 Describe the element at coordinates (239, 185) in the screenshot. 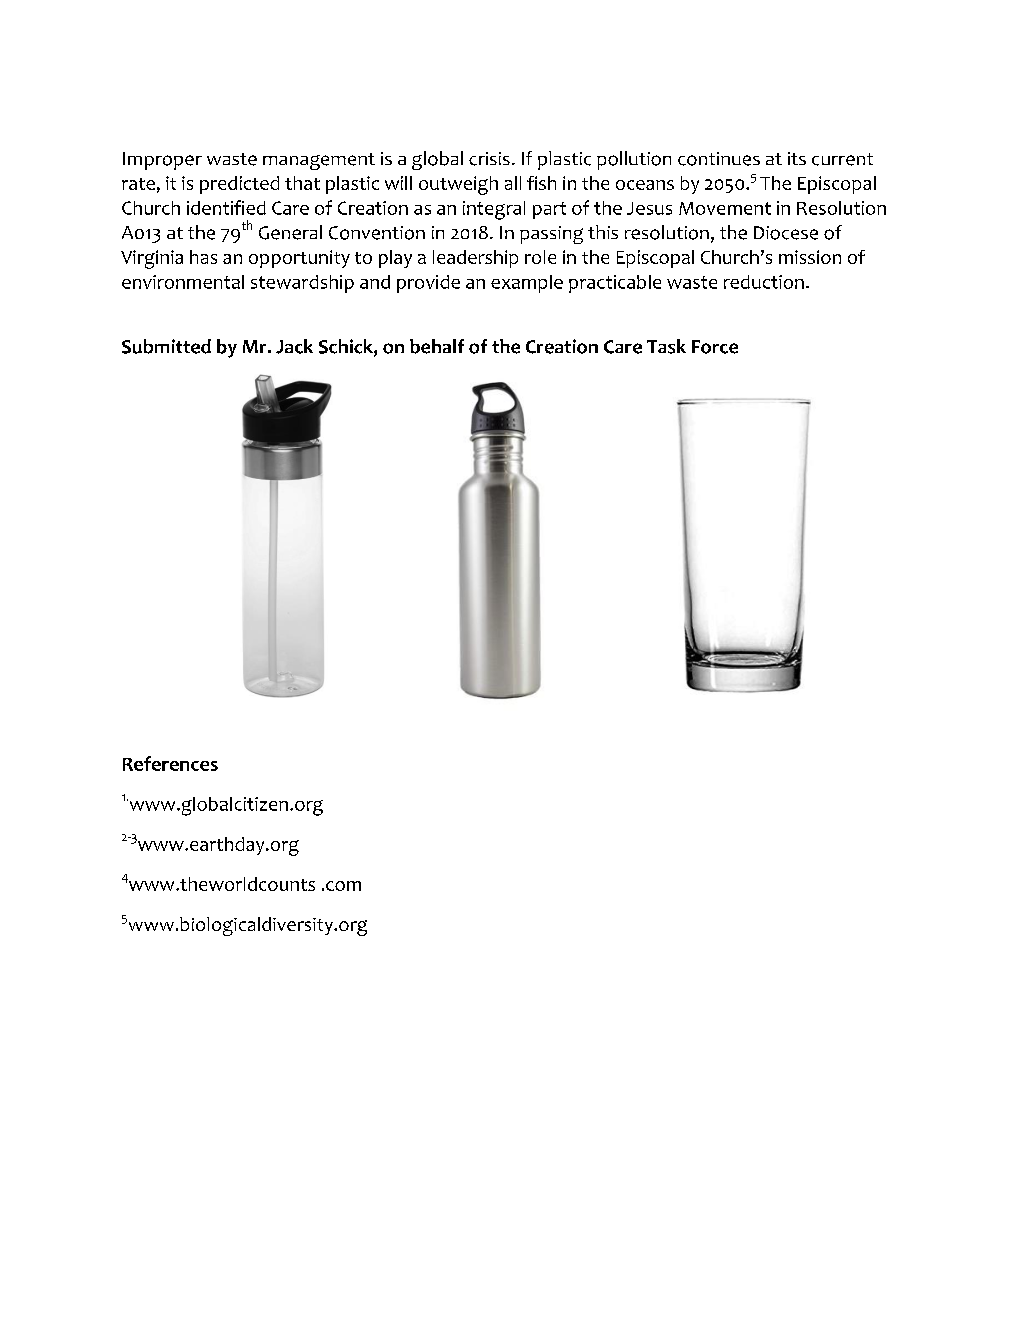

I see `predicted` at that location.
